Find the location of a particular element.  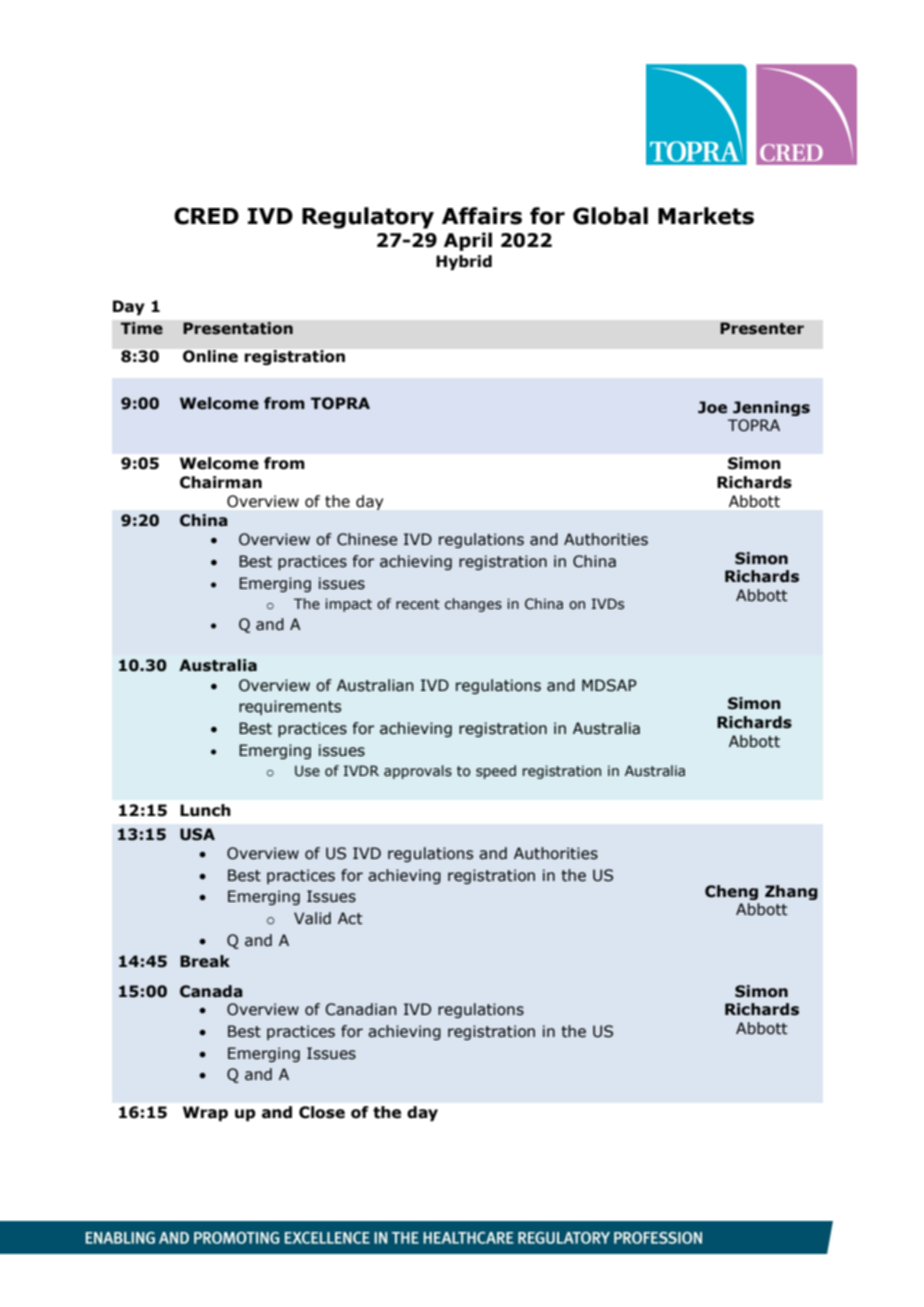

Wrap is located at coordinates (205, 1113).
